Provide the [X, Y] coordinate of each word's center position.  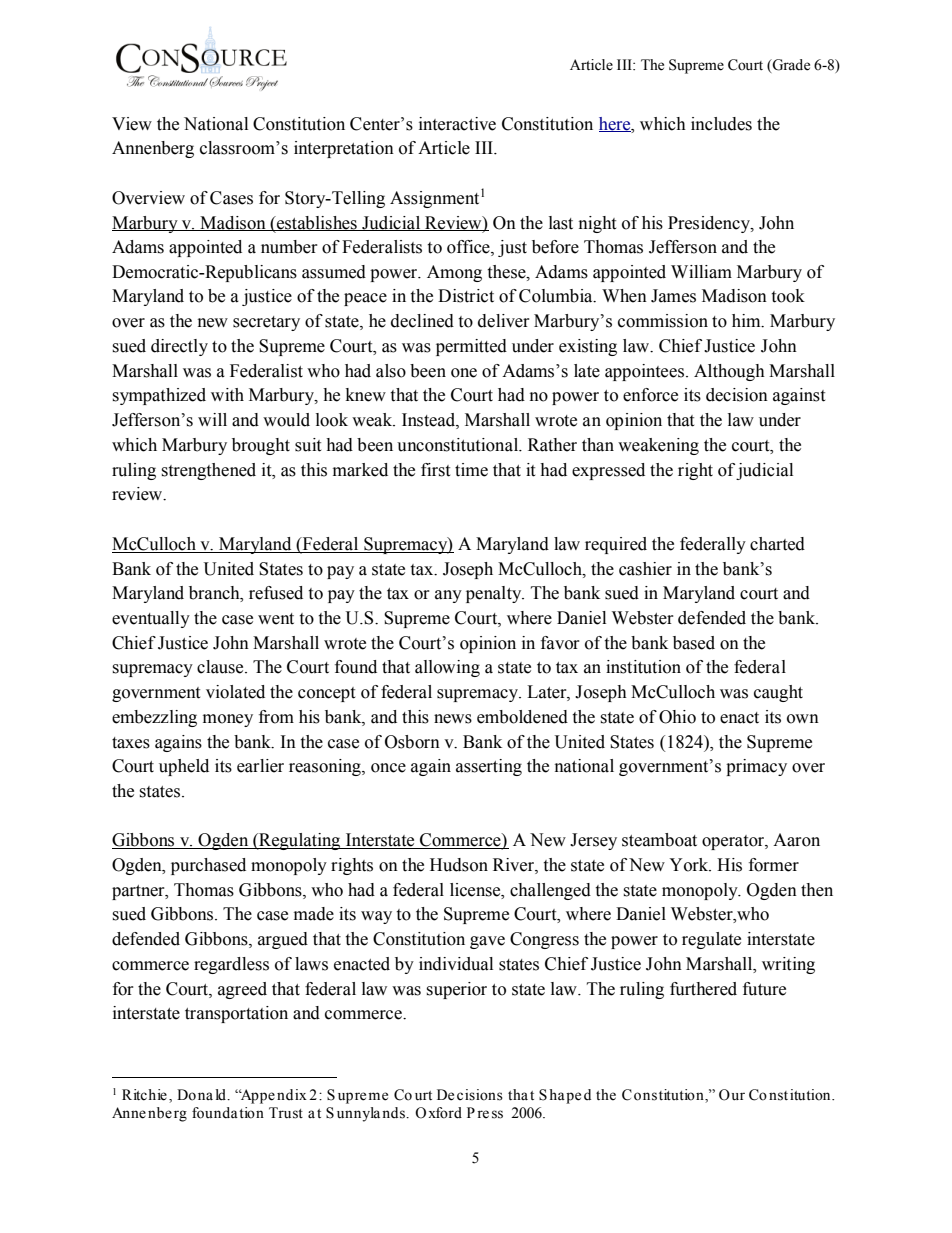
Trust [286, 1113]
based [694, 643]
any [448, 596]
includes [721, 124]
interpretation [344, 149]
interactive [457, 124]
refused [276, 593]
